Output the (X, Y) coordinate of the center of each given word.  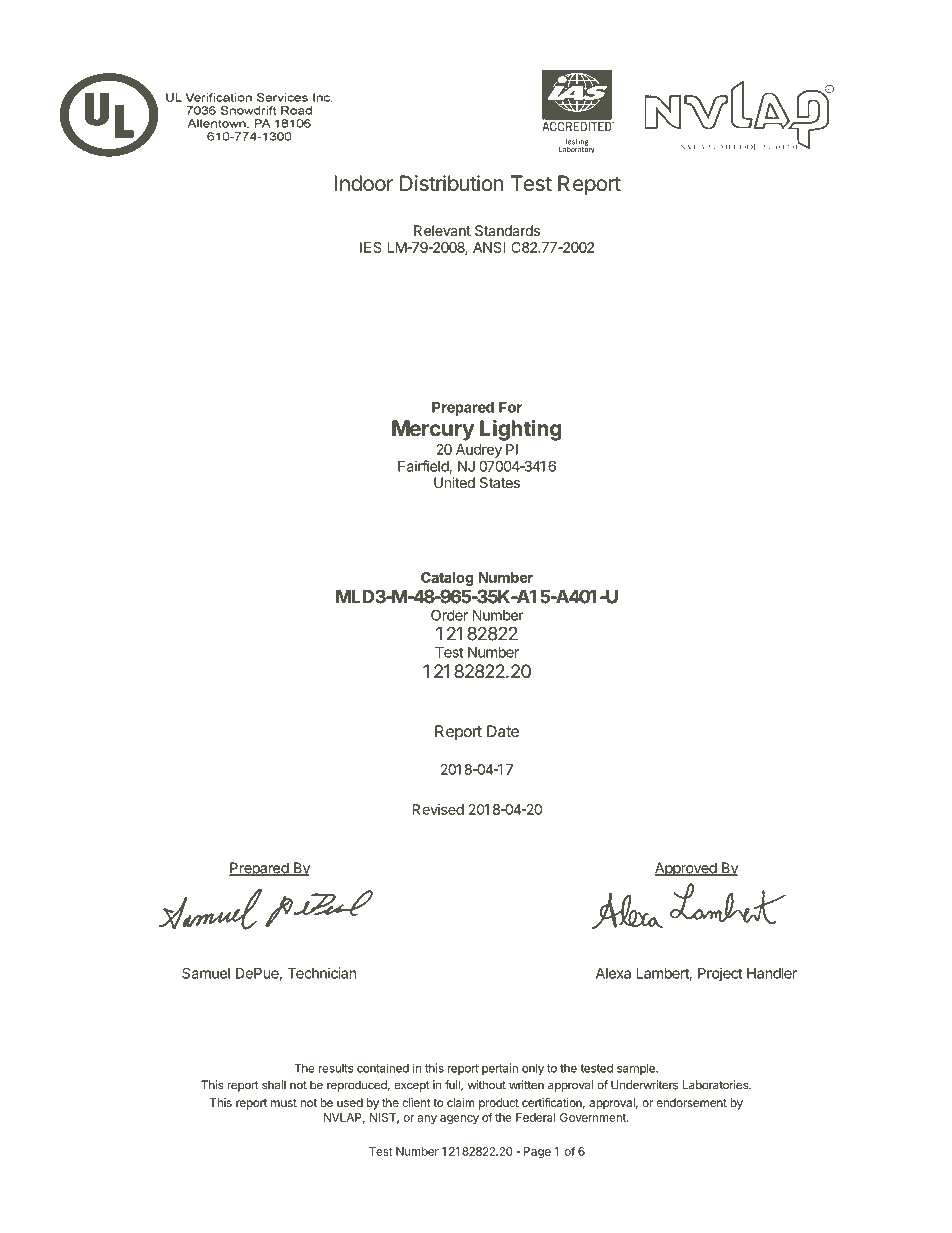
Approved (686, 869)
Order (449, 615)
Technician (322, 973)
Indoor (364, 183)
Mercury (433, 430)
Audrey (479, 451)
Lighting (521, 430)
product (499, 1104)
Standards (507, 230)
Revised (438, 809)
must (284, 1103)
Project (720, 974)
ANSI (489, 247)
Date (503, 731)
